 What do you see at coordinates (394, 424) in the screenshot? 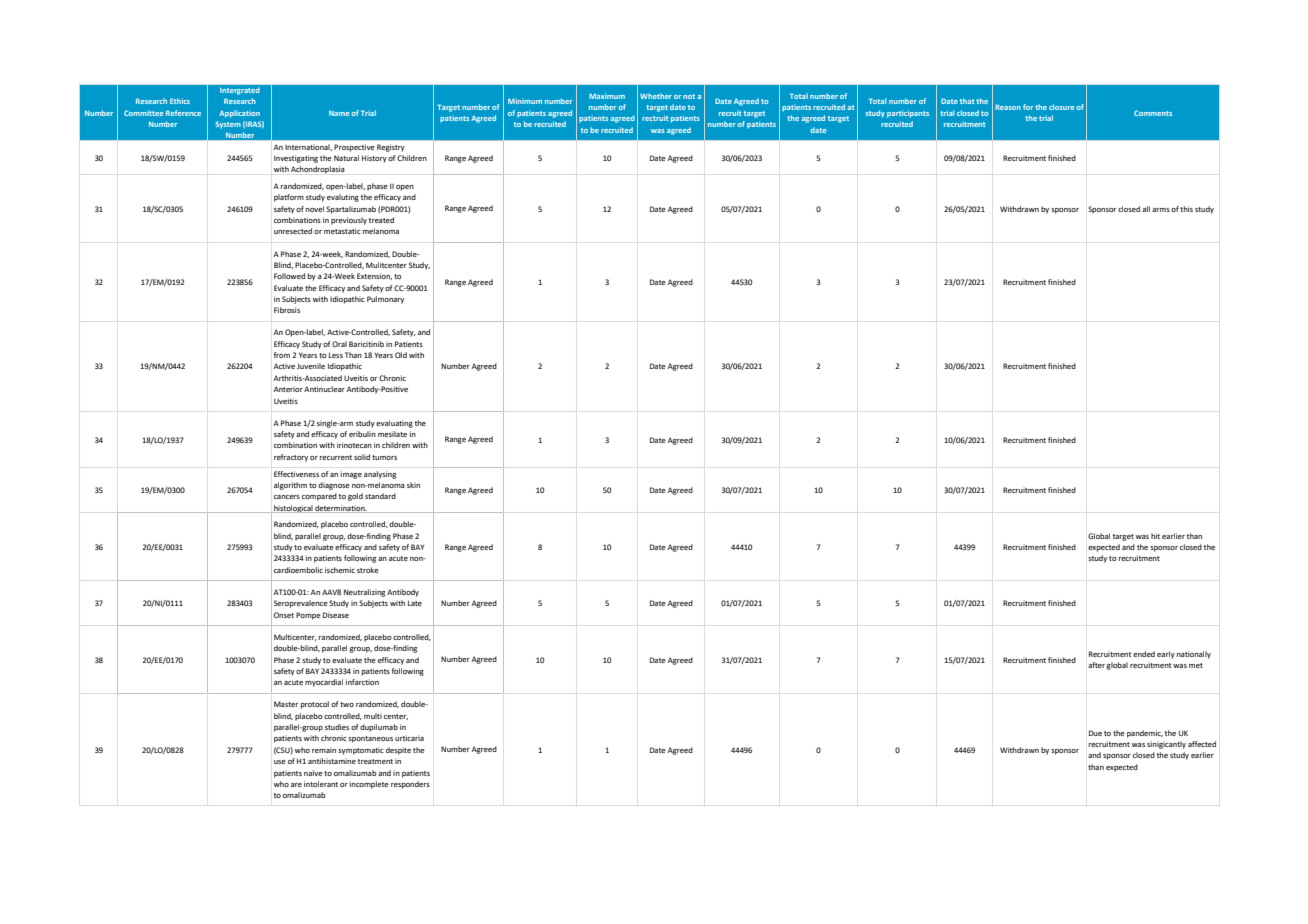
I see `evaluating` at bounding box center [394, 424].
